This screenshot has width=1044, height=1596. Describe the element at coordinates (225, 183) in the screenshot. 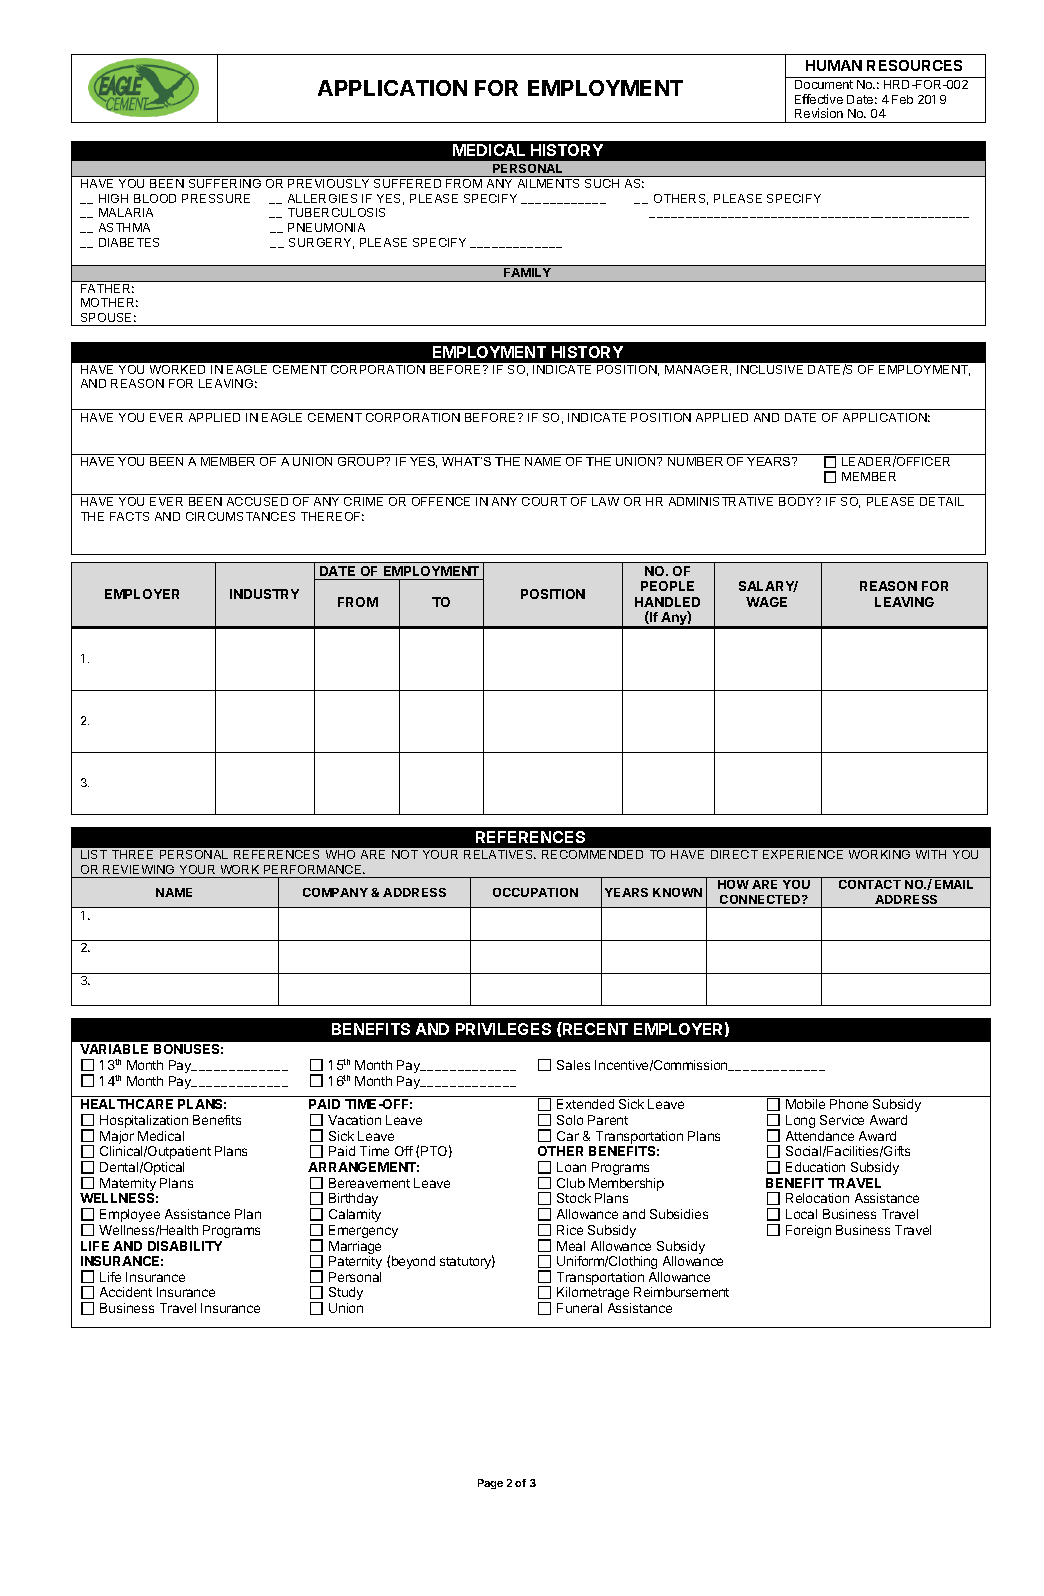

I see `SUFFERING` at that location.
